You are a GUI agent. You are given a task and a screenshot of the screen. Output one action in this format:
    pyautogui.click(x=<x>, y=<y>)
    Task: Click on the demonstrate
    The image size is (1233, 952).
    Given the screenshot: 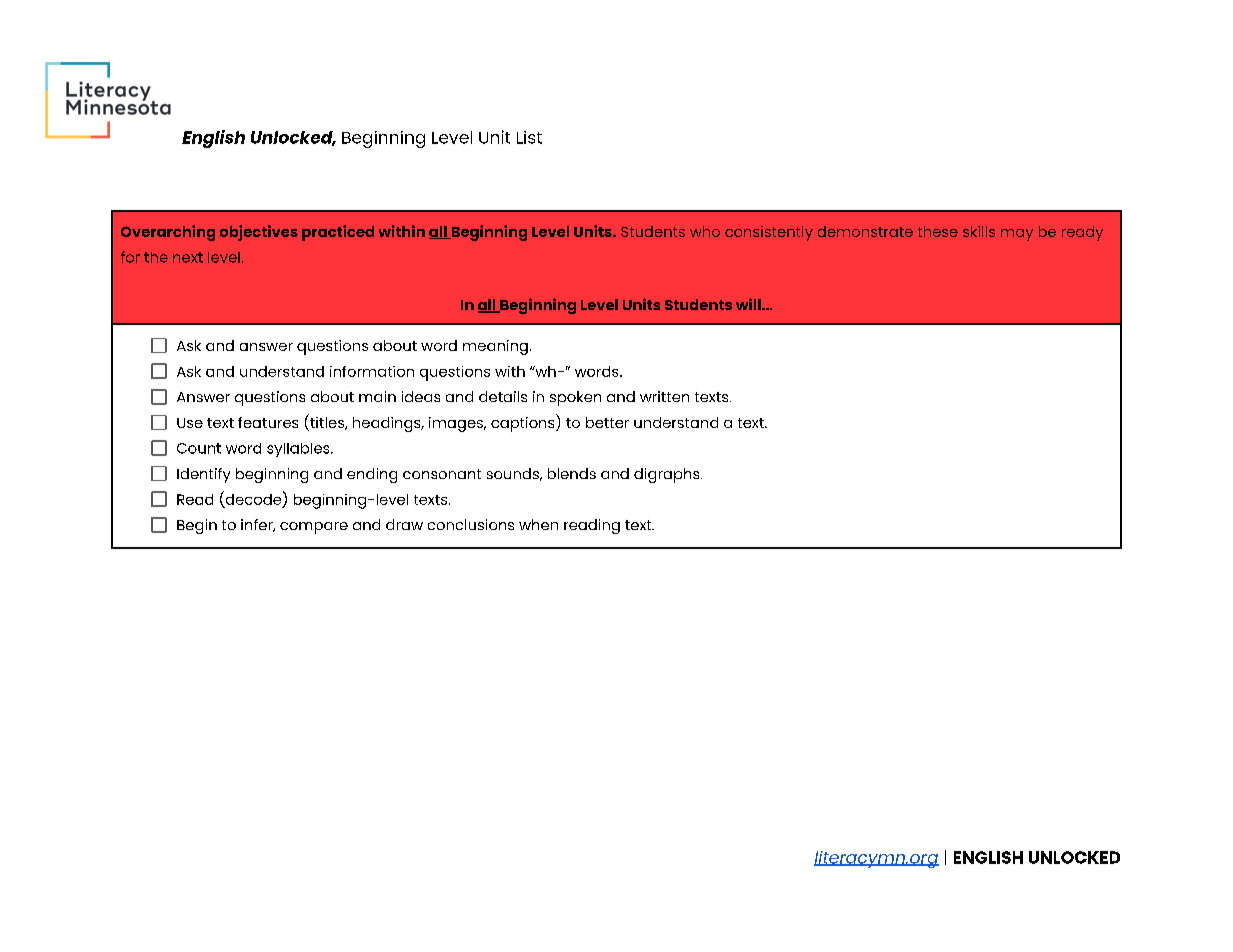 What is the action you would take?
    pyautogui.click(x=865, y=231)
